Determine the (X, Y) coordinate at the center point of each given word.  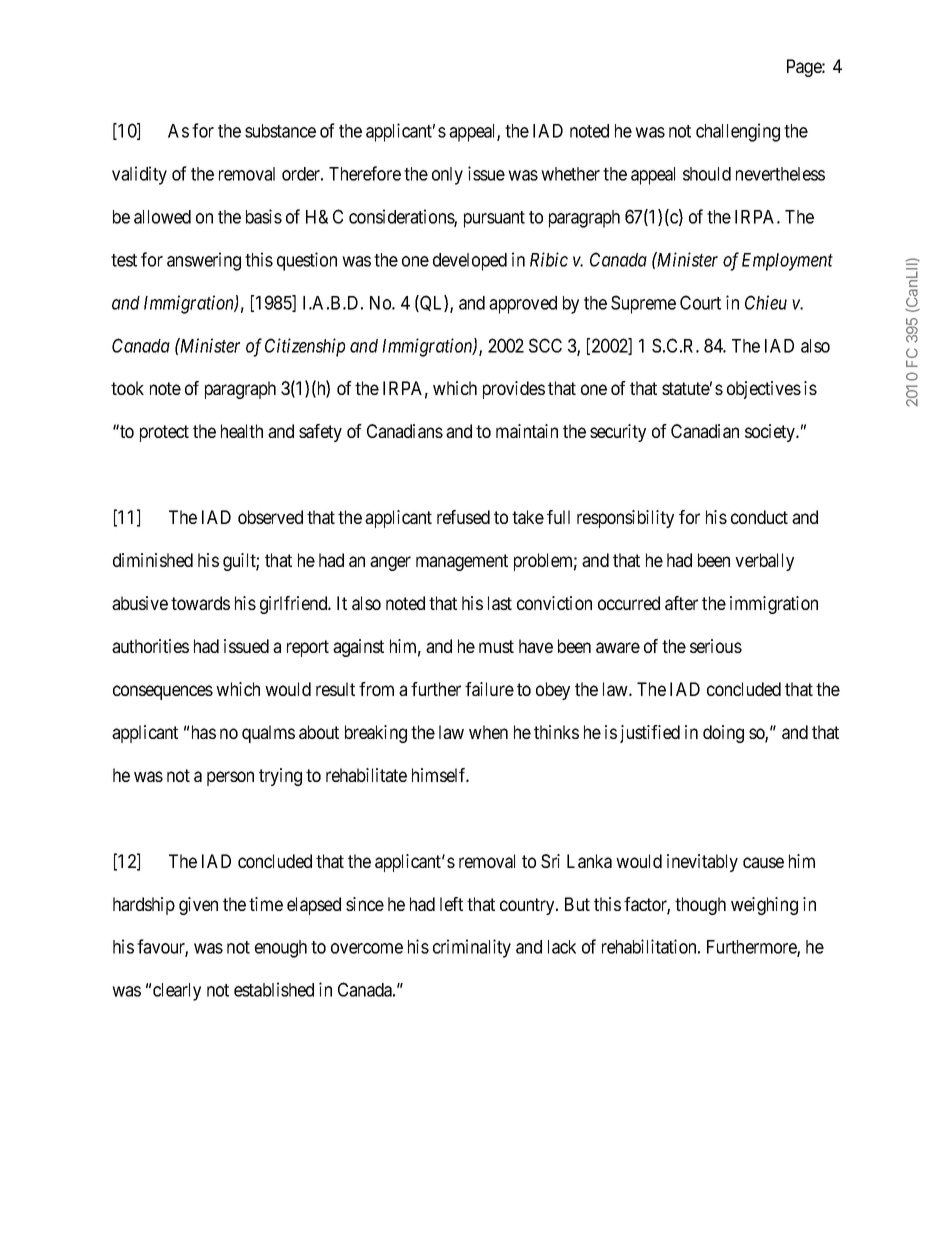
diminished (153, 560)
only (447, 176)
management (462, 562)
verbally (764, 562)
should (707, 174)
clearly (177, 992)
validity (139, 175)
